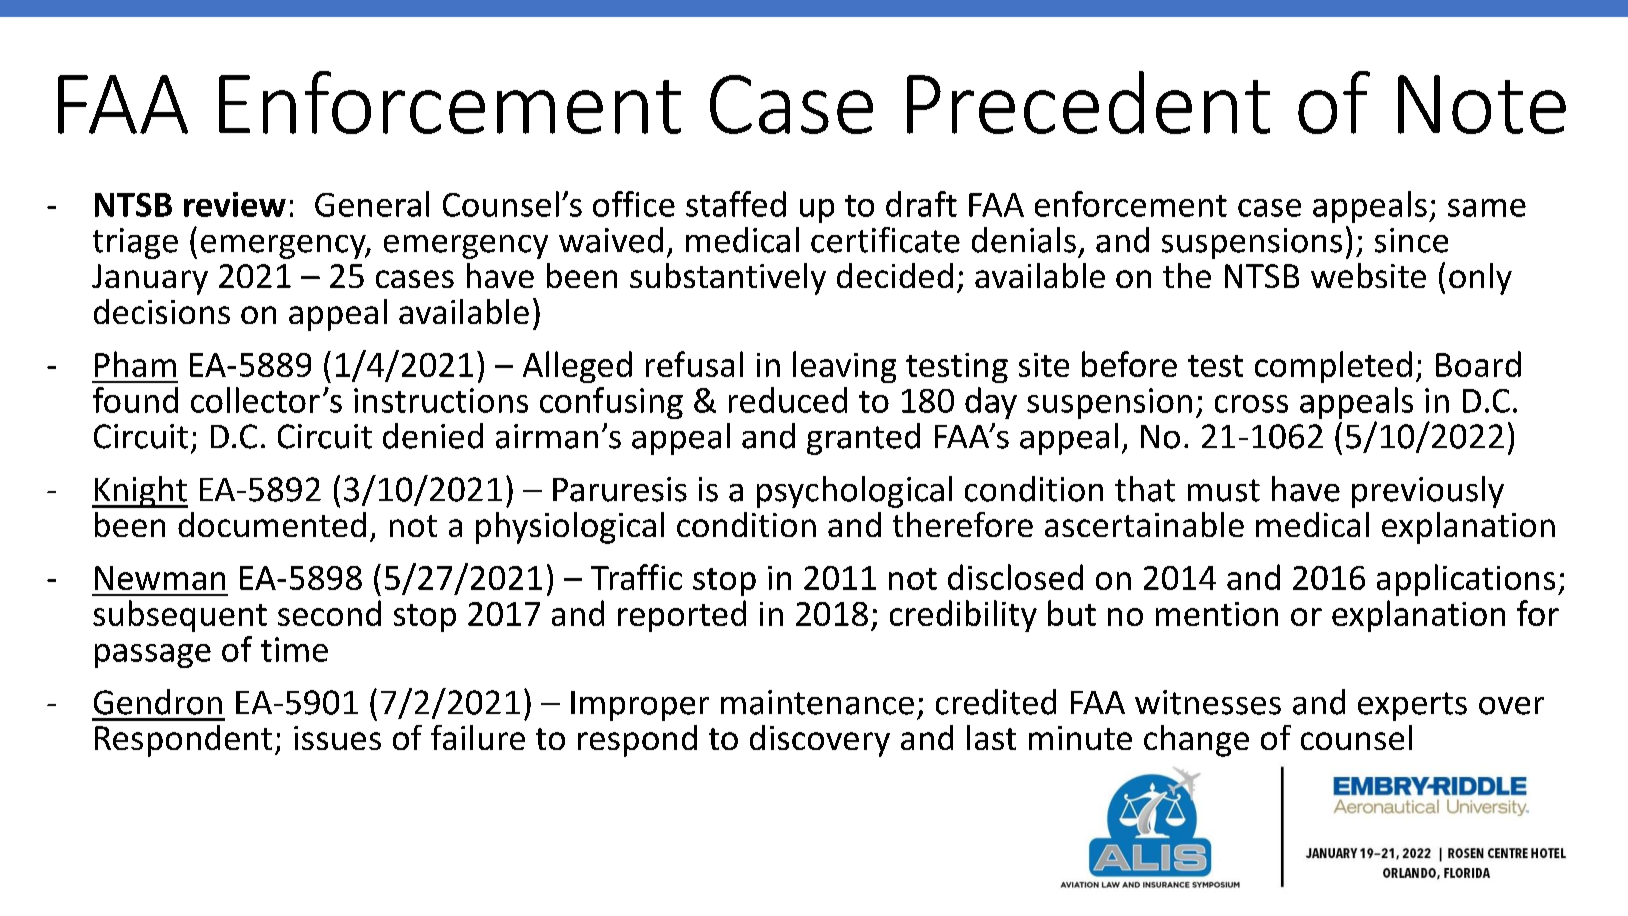 The image size is (1628, 916). I want to click on issues, so click(337, 738).
